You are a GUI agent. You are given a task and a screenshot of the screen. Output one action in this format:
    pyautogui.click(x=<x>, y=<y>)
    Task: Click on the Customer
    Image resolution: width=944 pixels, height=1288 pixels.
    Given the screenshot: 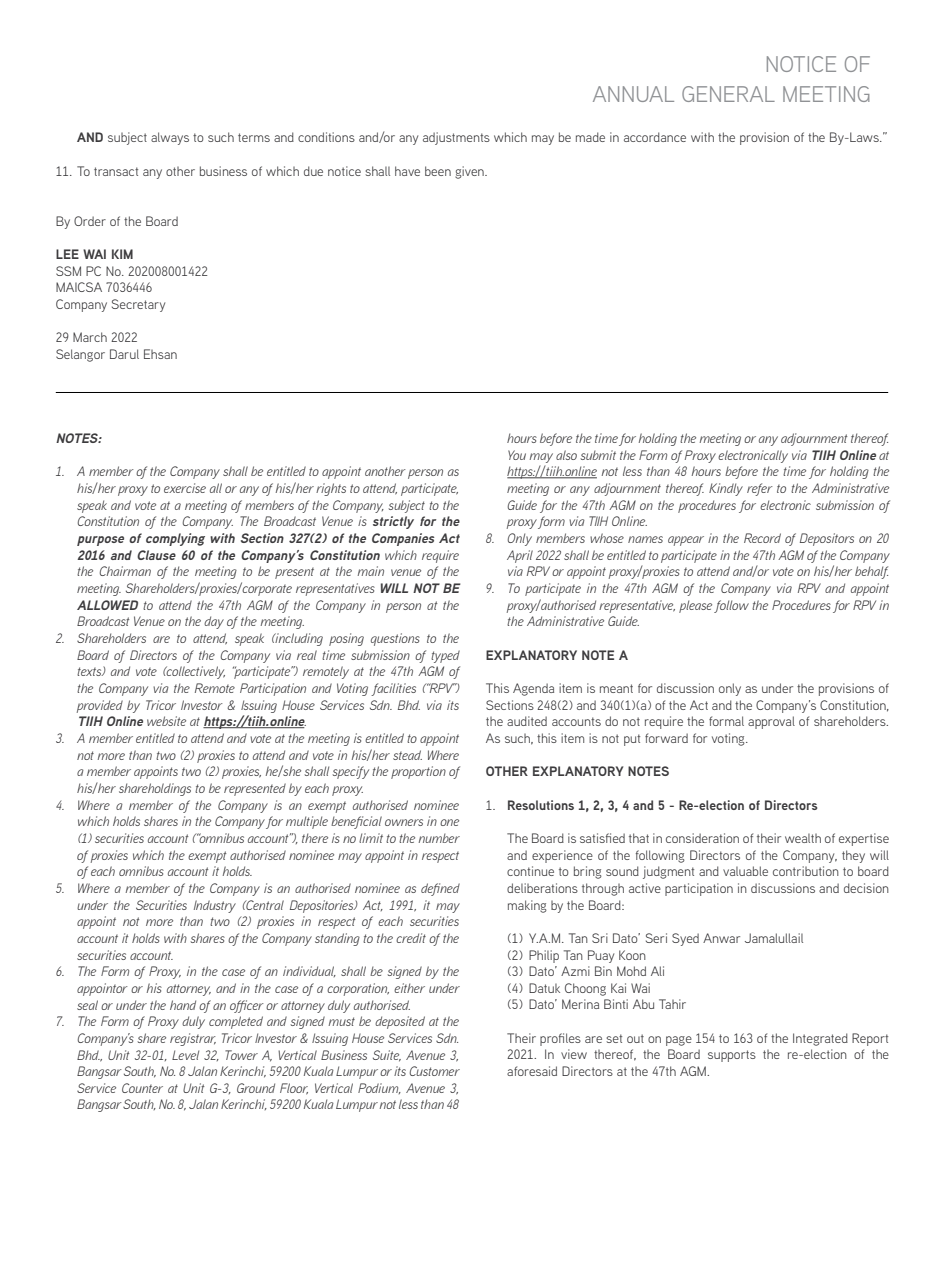 What is the action you would take?
    pyautogui.click(x=435, y=1071)
